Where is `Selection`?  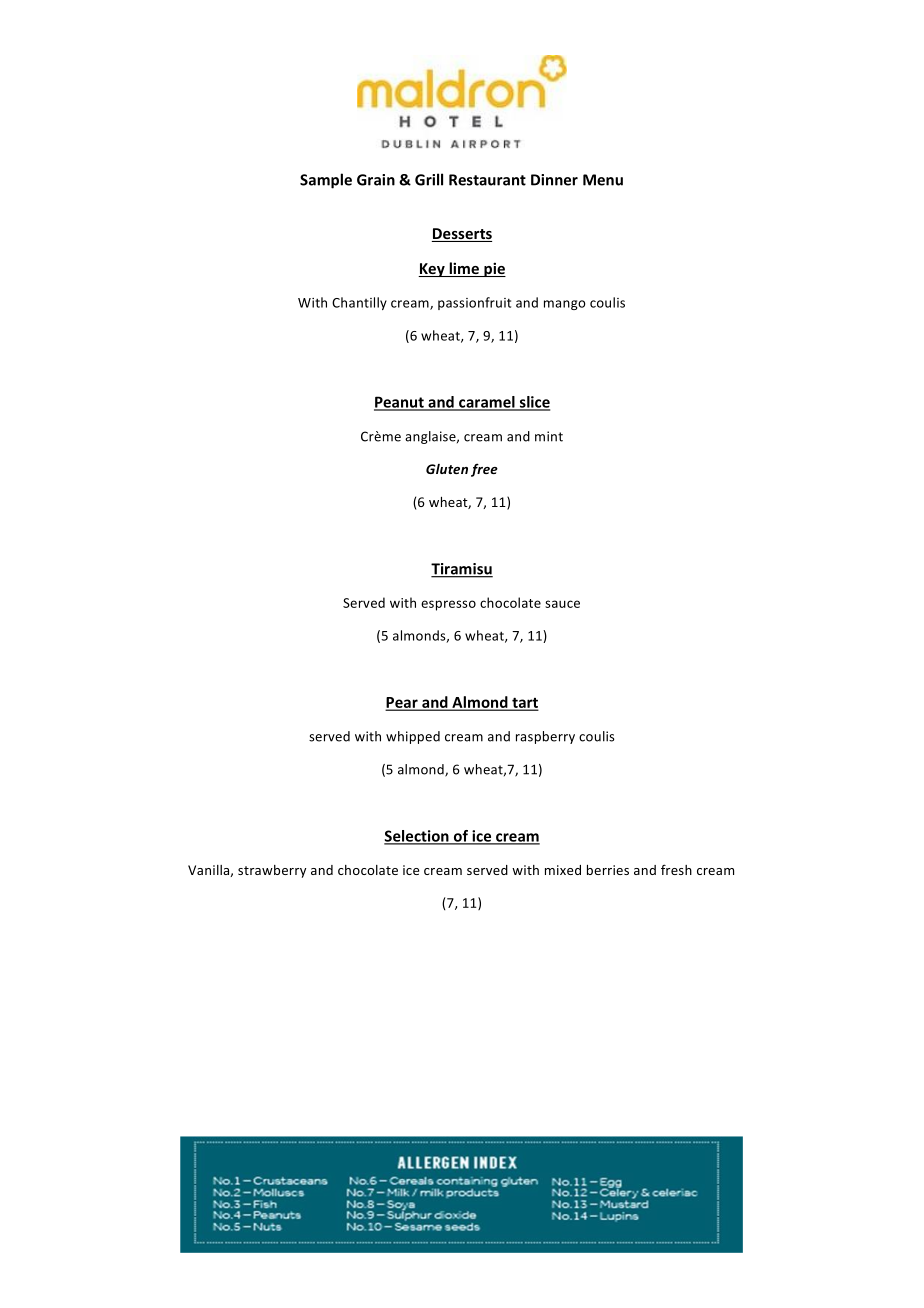 Selection is located at coordinates (417, 837).
